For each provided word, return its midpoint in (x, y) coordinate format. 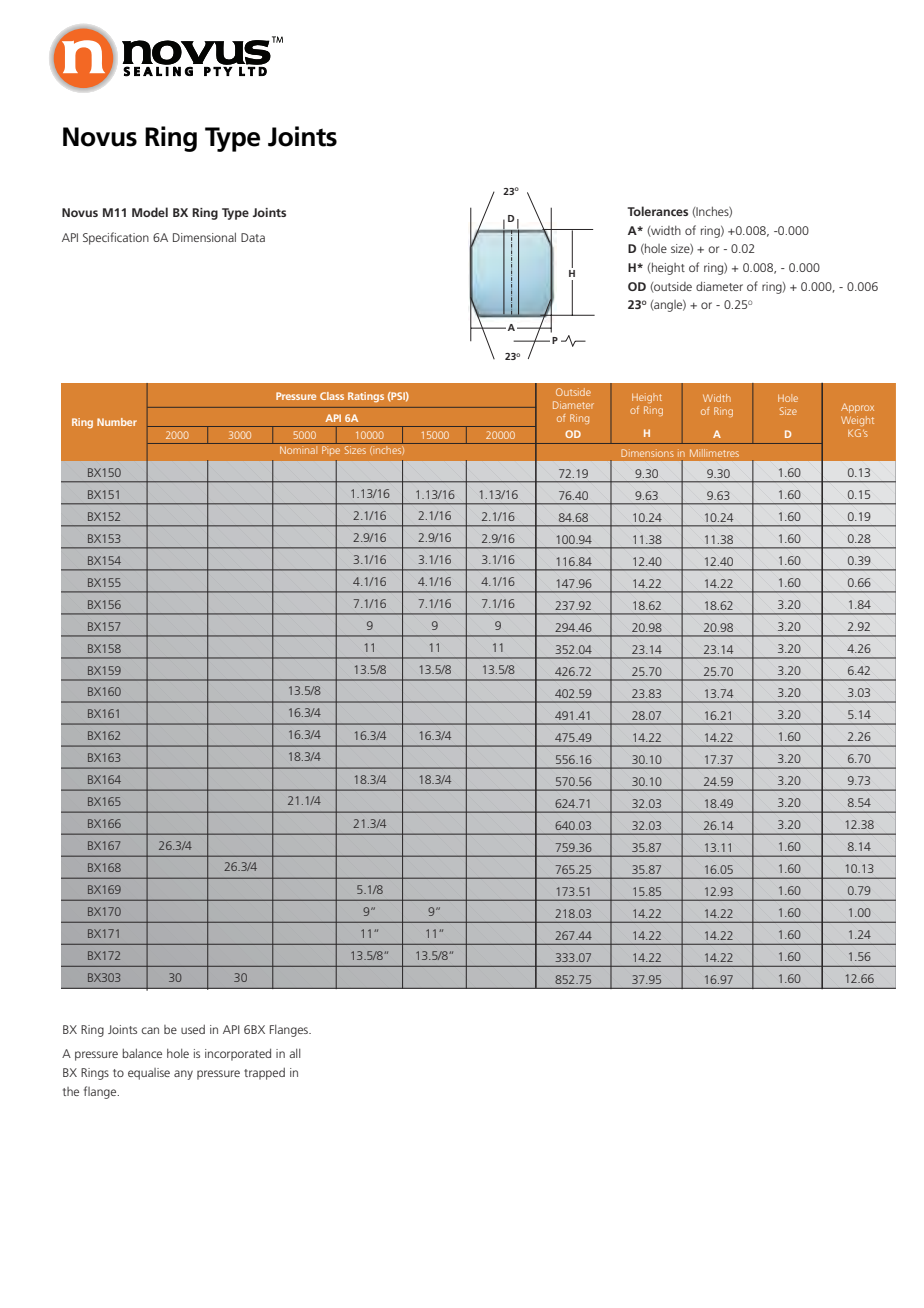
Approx (857, 408)
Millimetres (714, 453)
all (294, 1053)
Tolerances (657, 211)
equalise (149, 1074)
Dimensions (647, 453)
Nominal (298, 450)
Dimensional (204, 237)
